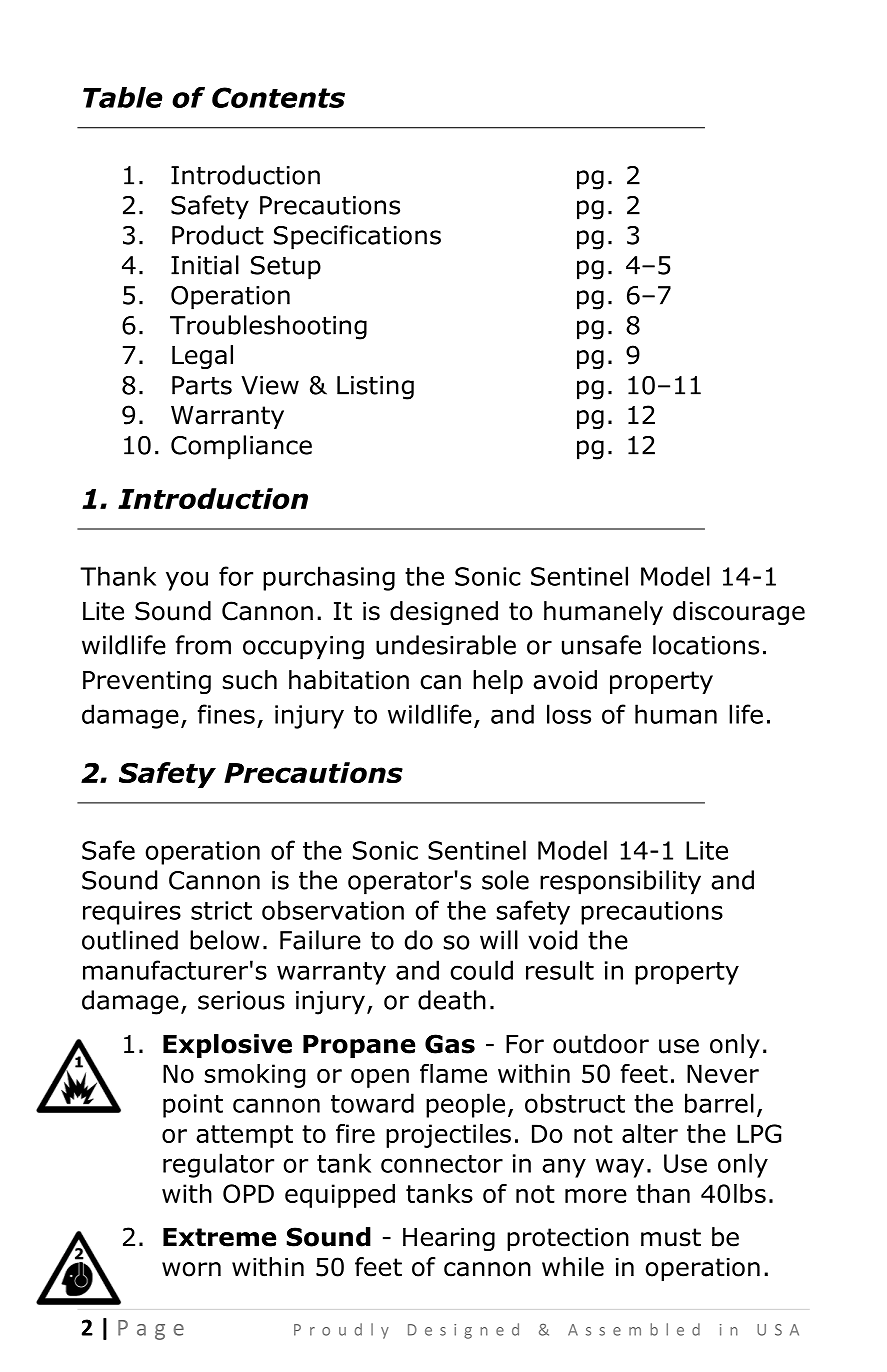 The image size is (887, 1372). What do you see at coordinates (278, 97) in the screenshot?
I see `Contents` at bounding box center [278, 97].
